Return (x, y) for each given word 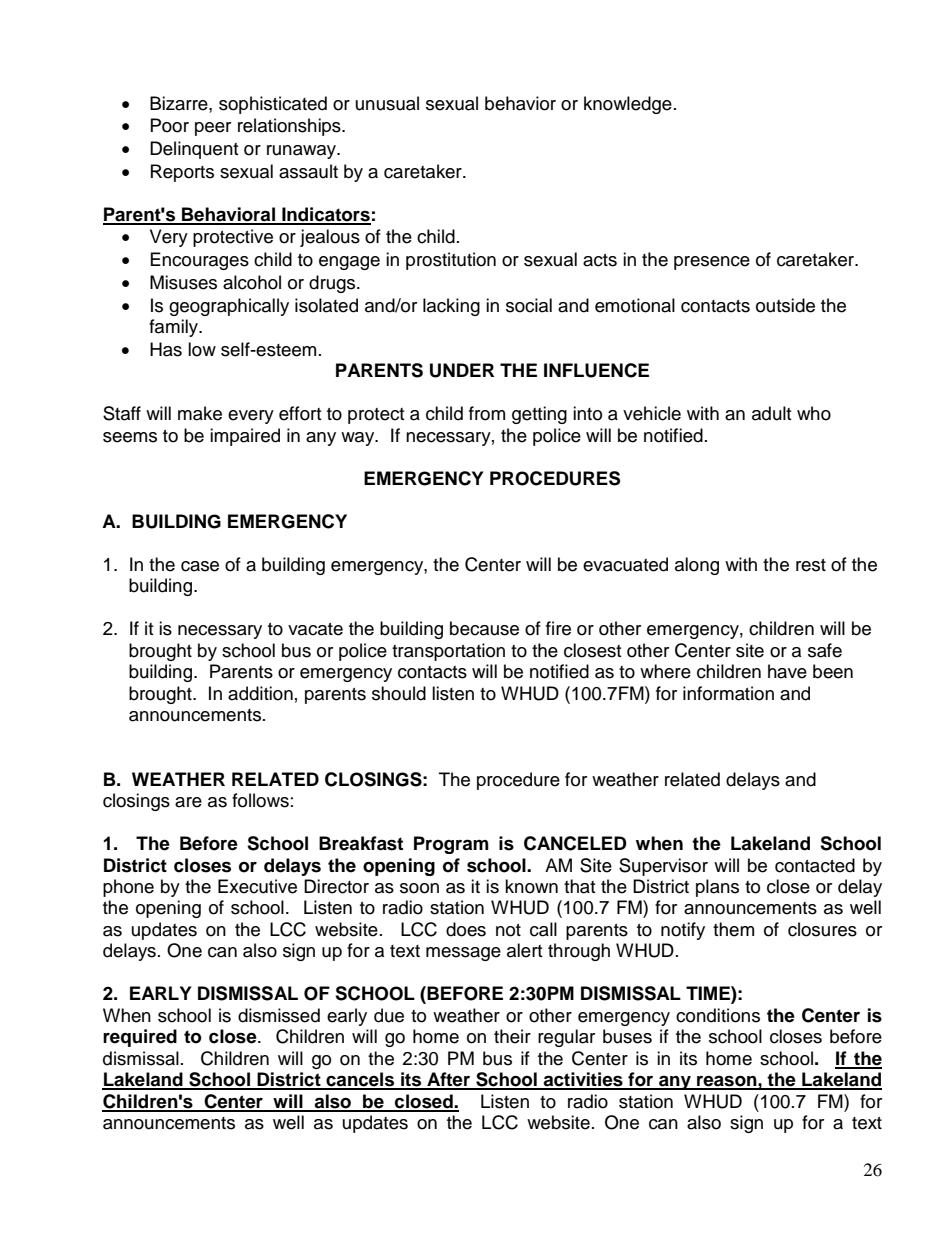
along (697, 566)
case (200, 566)
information (728, 693)
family (175, 328)
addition (260, 693)
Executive (257, 886)
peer (213, 129)
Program (451, 845)
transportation (448, 652)
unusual (387, 103)
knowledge (628, 105)
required (140, 1038)
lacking (451, 307)
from (487, 413)
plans (717, 888)
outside (785, 305)
